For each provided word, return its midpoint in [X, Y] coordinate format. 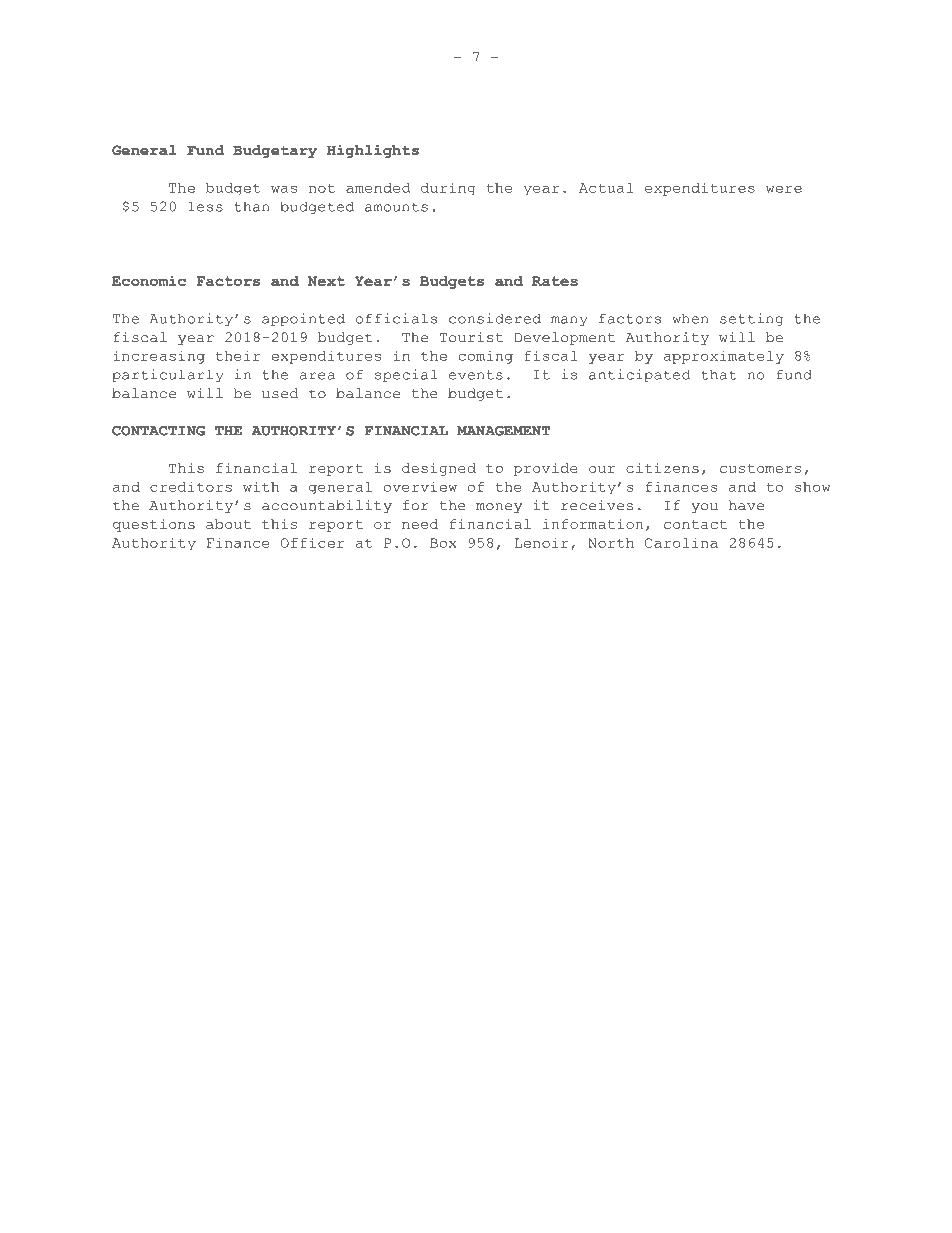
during [448, 188]
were [784, 189]
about [228, 524]
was [284, 189]
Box [443, 543]
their [238, 355]
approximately [724, 357]
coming [486, 357]
